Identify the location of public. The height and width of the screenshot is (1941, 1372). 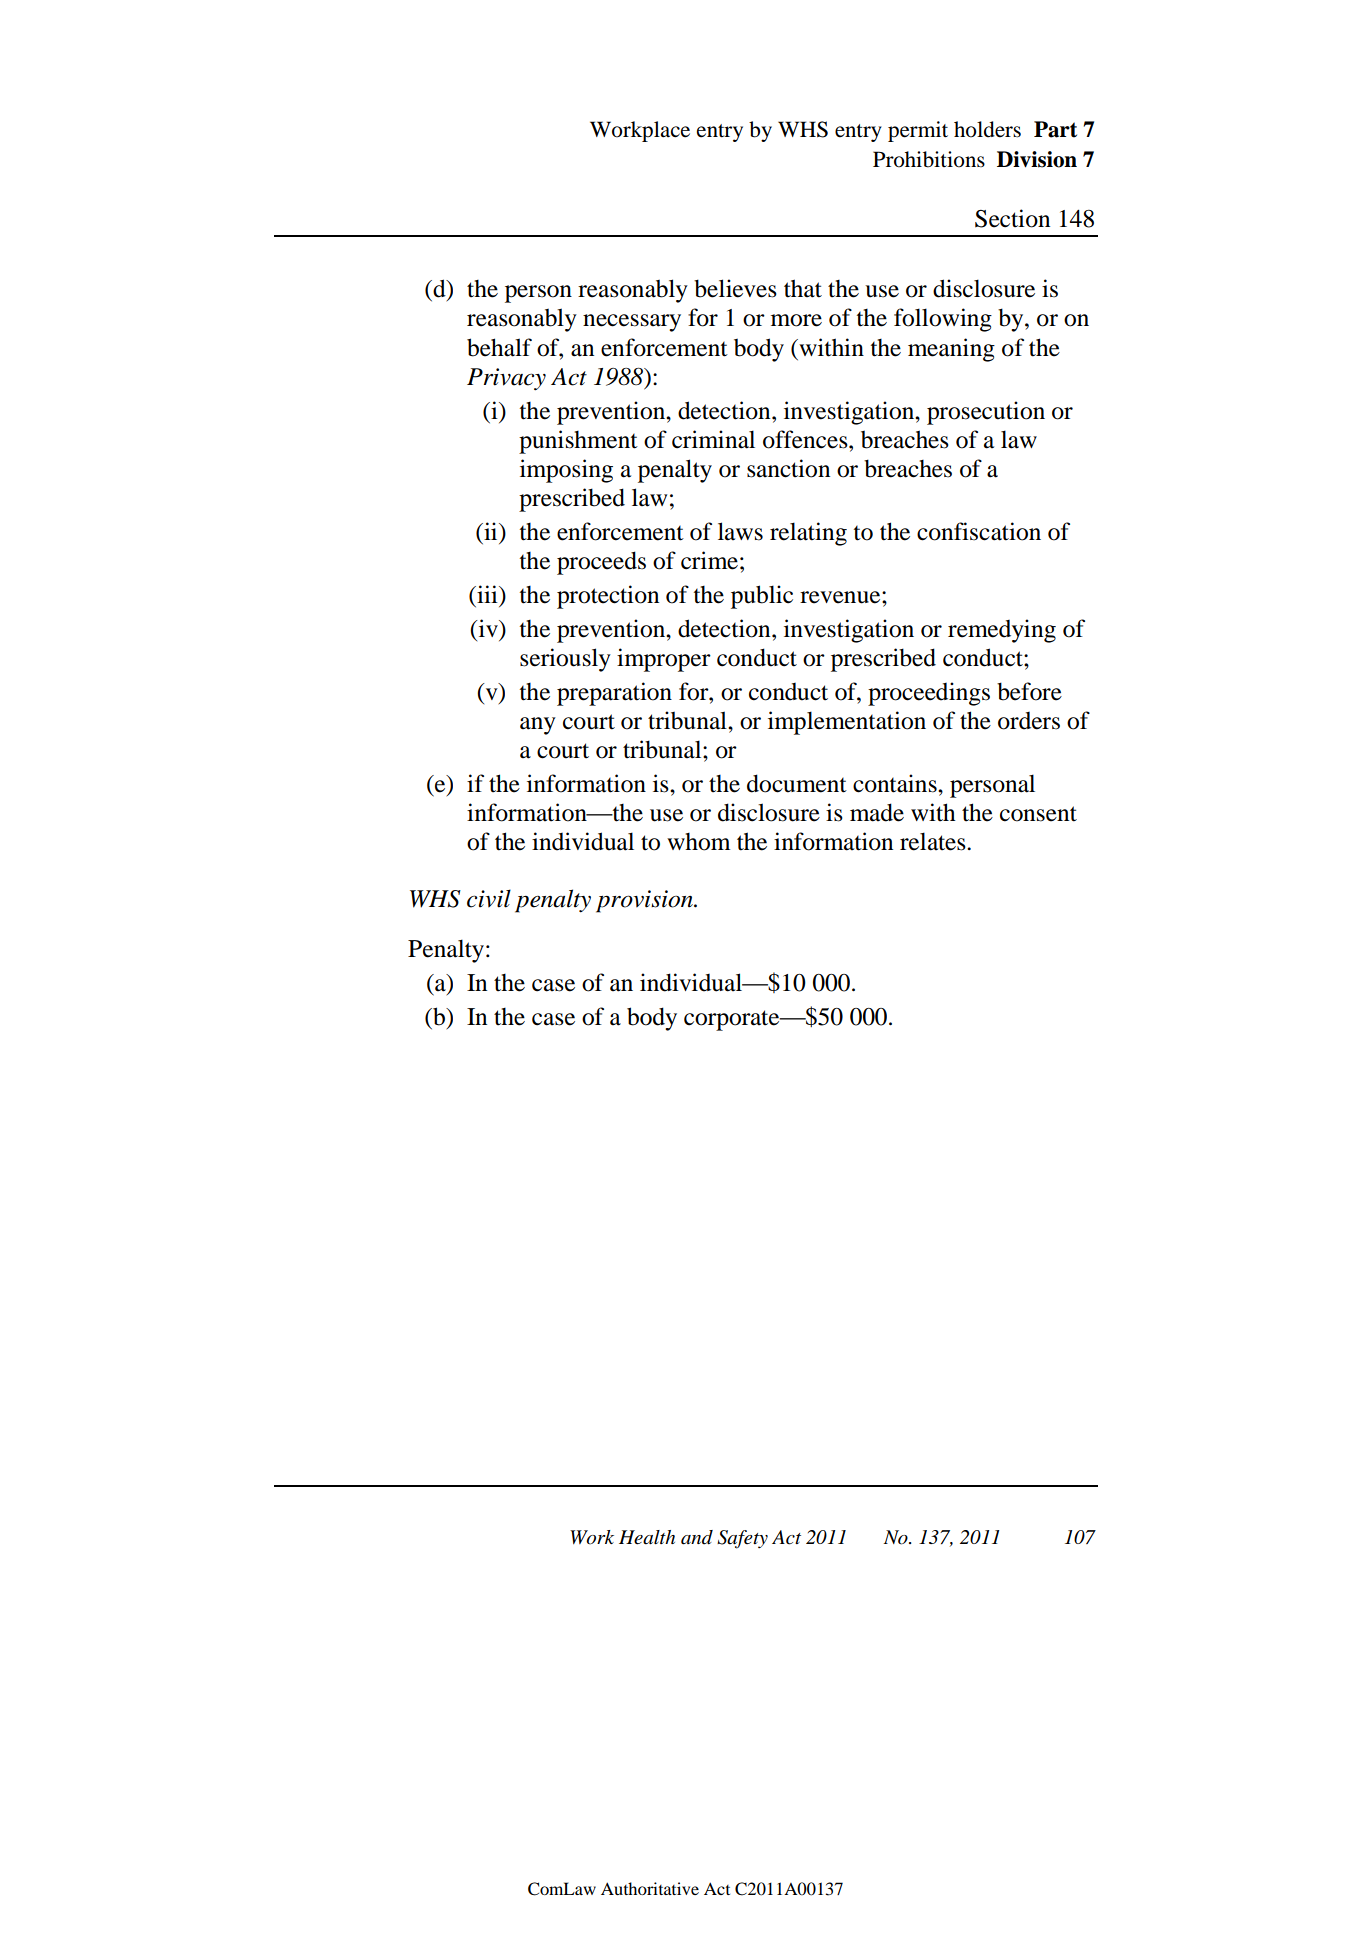
(762, 597).
